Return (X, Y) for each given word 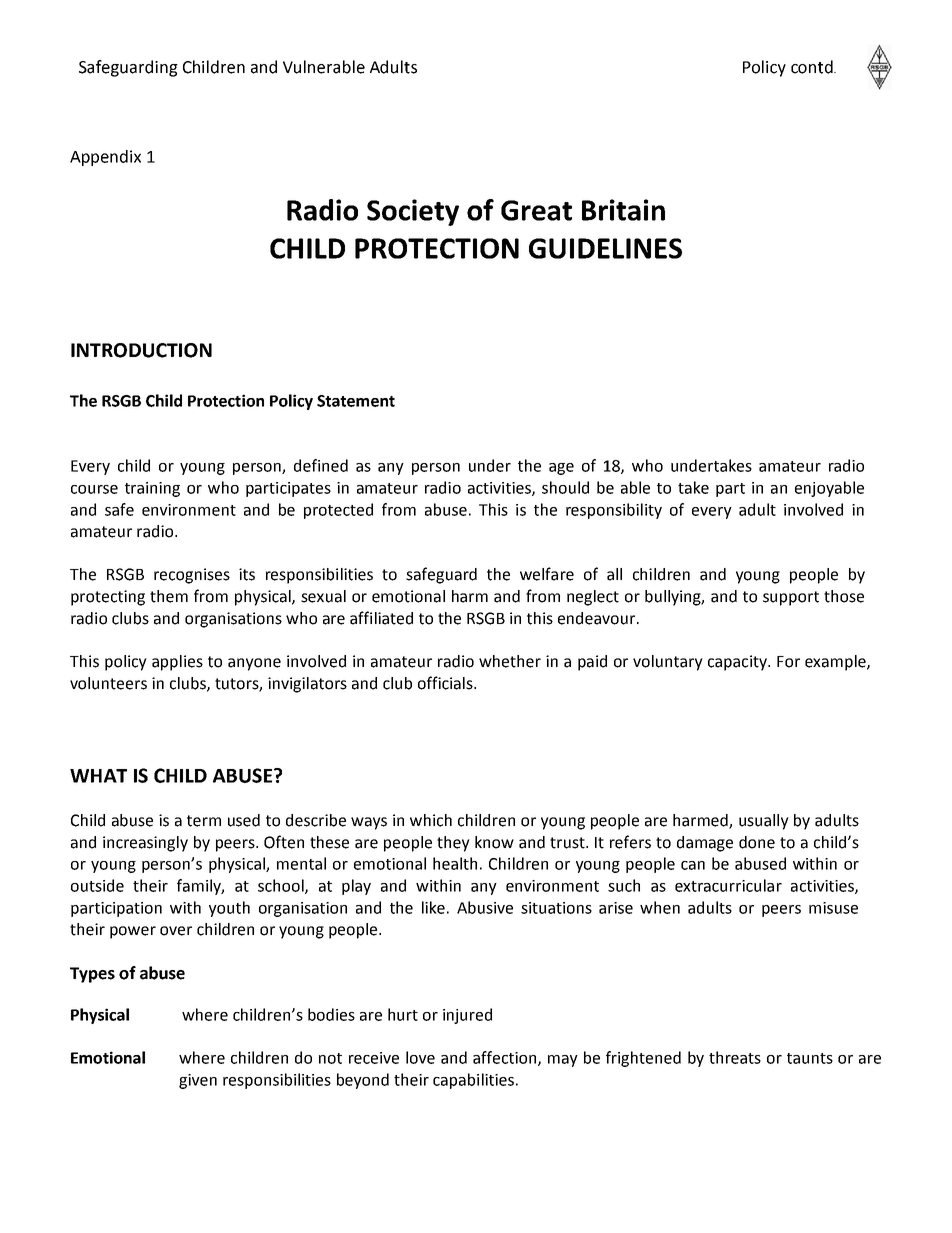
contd (813, 67)
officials (446, 683)
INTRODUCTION (141, 350)
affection (506, 1058)
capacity (738, 663)
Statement (356, 401)
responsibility (614, 511)
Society (413, 212)
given (198, 1081)
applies (177, 663)
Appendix (105, 158)
